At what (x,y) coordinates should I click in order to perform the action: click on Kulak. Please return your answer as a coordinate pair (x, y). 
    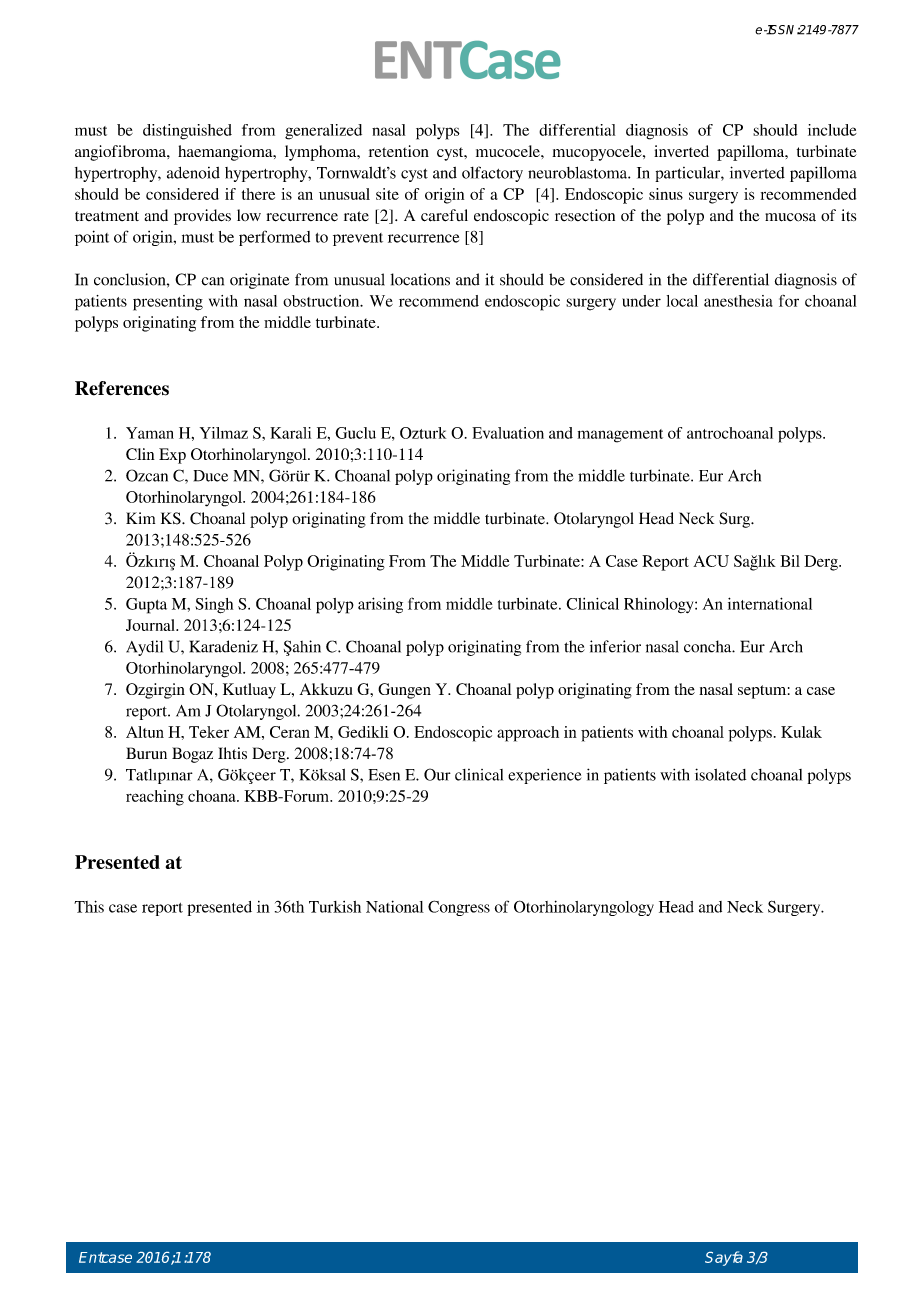
    Looking at the image, I should click on (801, 732).
